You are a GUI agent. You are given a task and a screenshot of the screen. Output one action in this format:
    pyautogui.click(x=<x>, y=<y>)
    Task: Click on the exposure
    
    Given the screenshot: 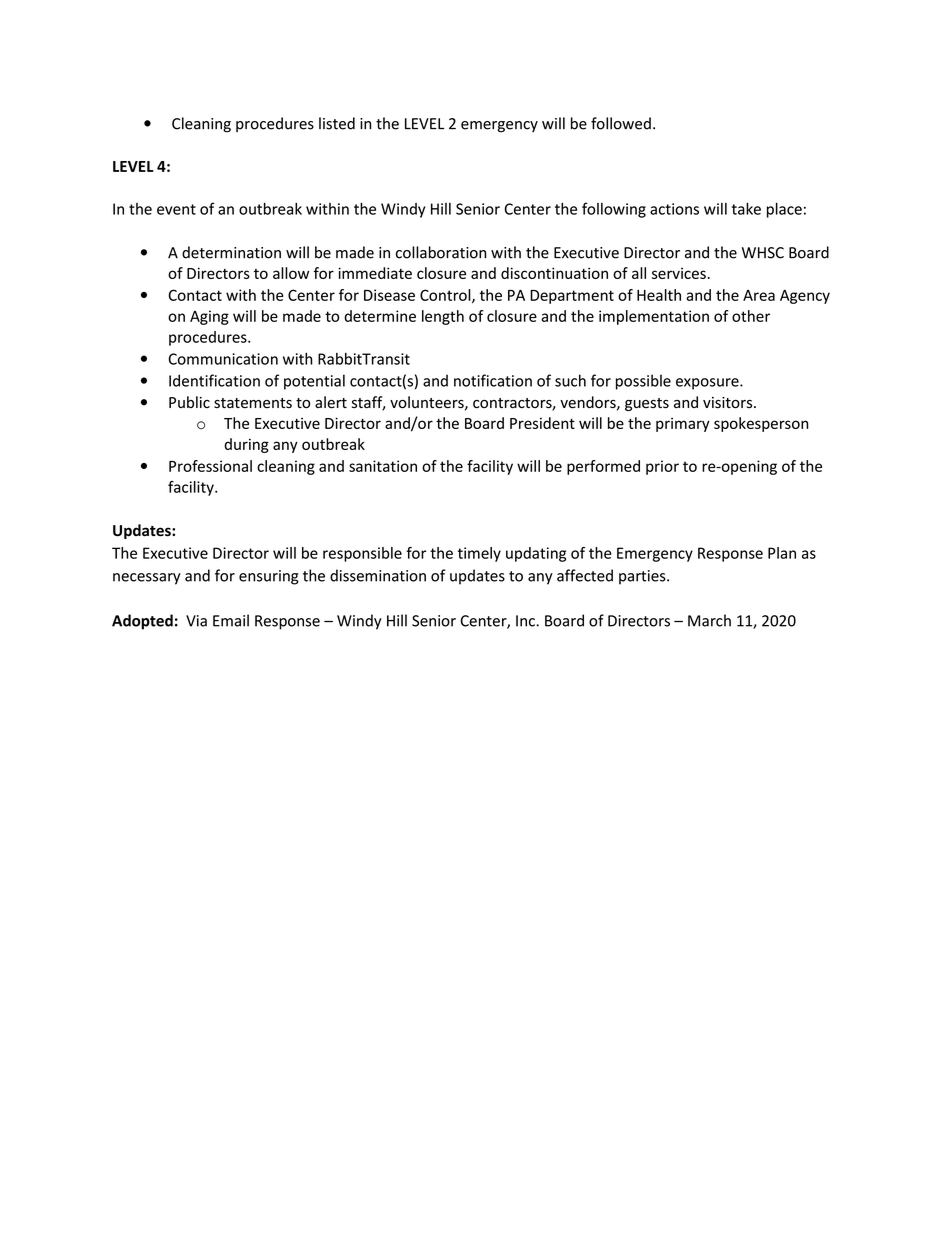 What is the action you would take?
    pyautogui.click(x=708, y=384)
